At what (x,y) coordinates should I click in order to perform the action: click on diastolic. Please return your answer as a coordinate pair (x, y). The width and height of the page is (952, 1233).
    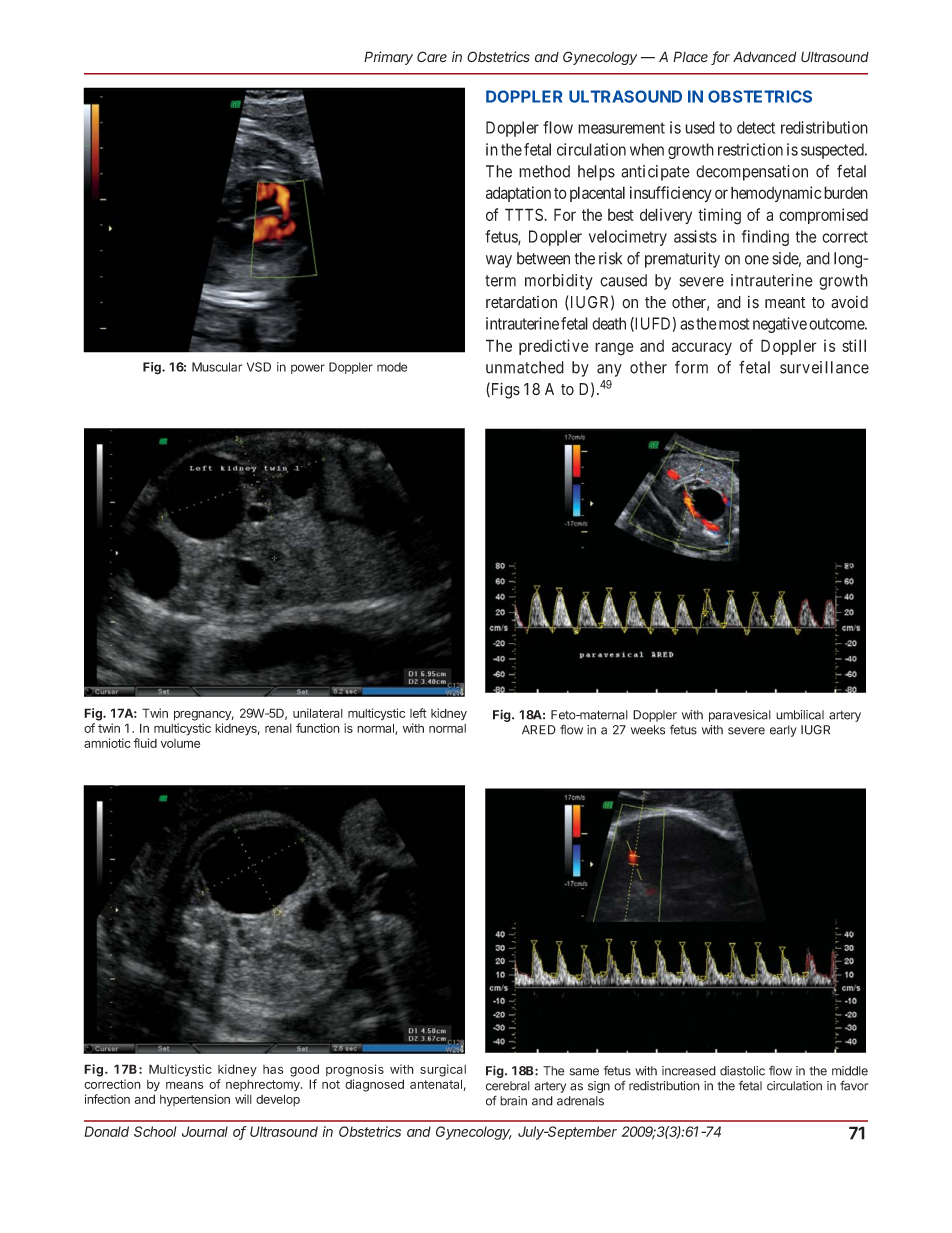
    Looking at the image, I should click on (742, 1071).
